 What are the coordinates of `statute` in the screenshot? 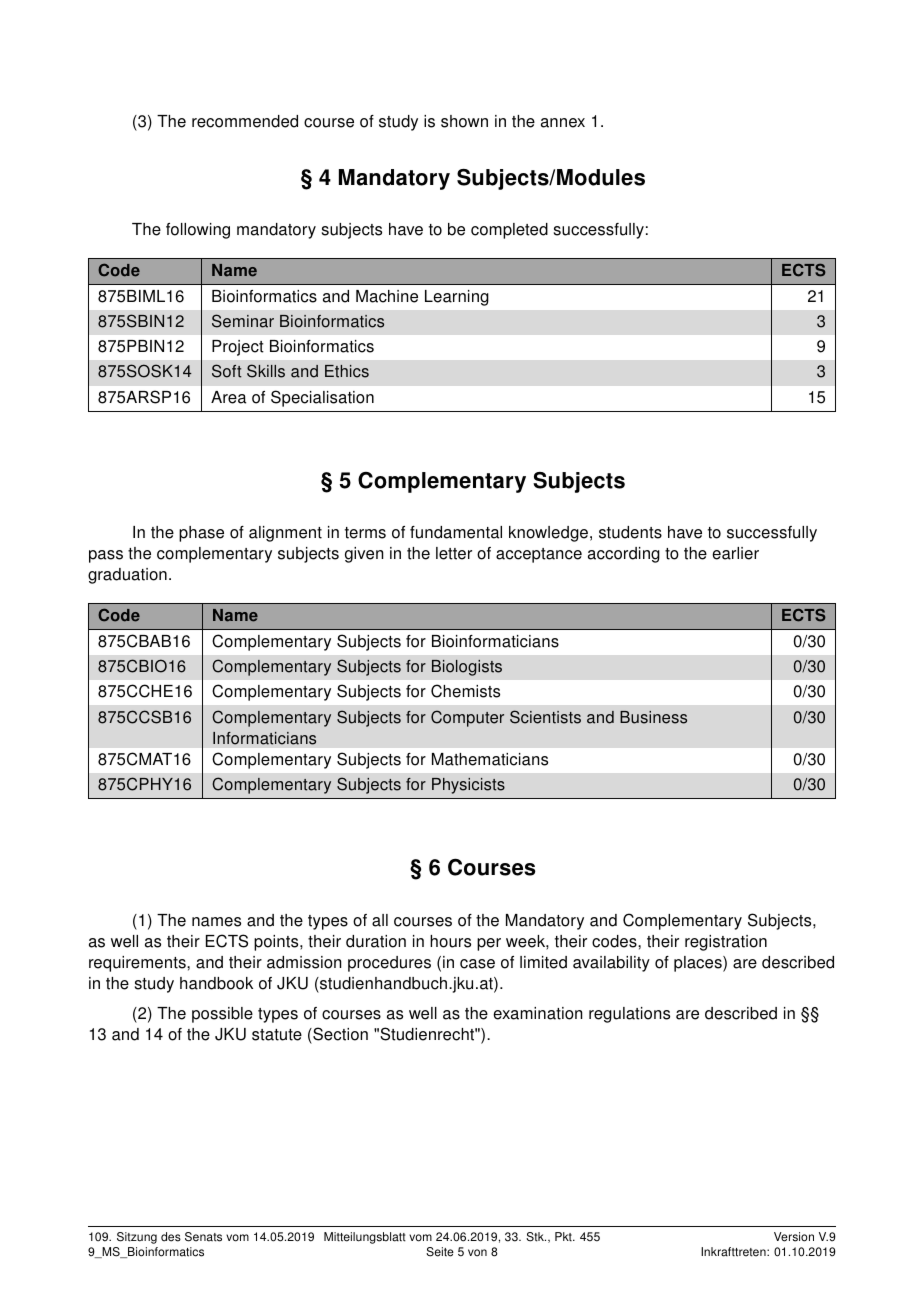 It's located at (277, 1035).
